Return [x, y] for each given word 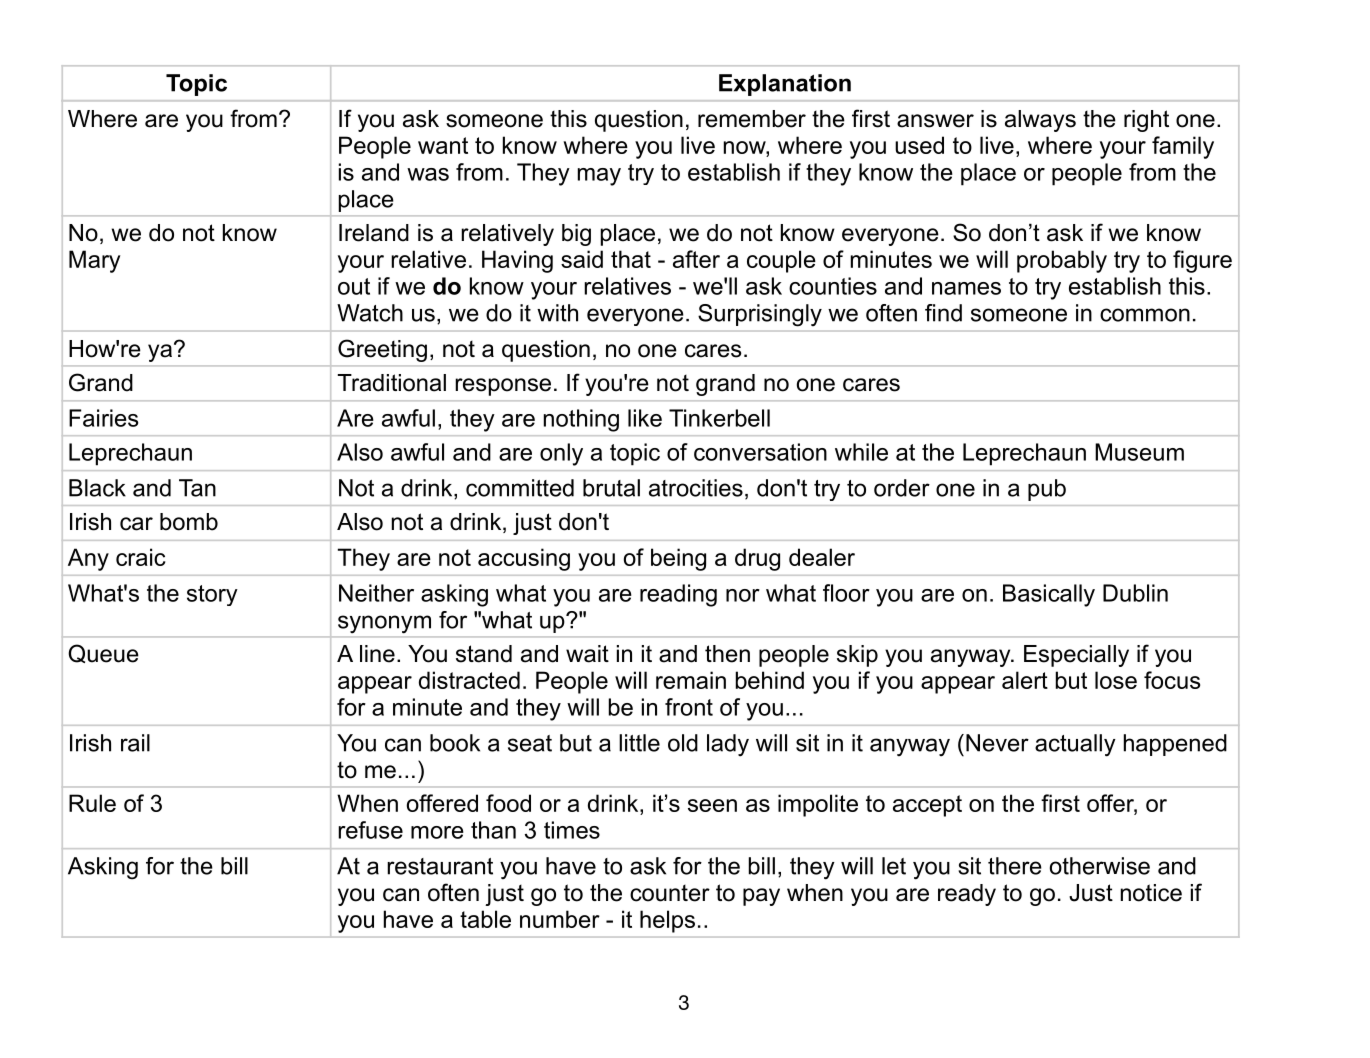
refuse [370, 830]
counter [670, 893]
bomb [189, 522]
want [443, 145]
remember [752, 119]
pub [1047, 490]
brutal [611, 488]
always [1040, 121]
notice [1151, 893]
